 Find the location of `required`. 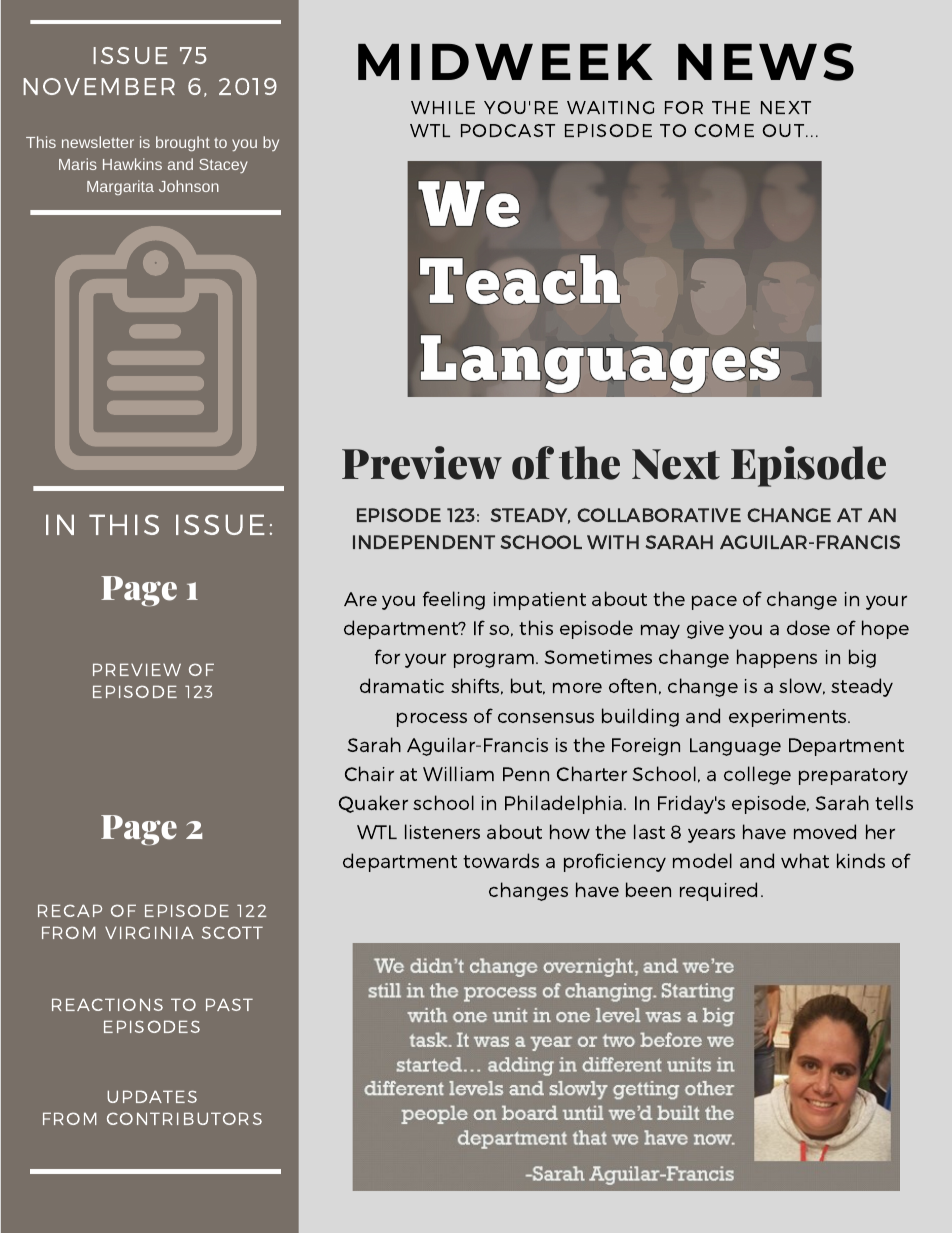

required is located at coordinates (718, 891).
